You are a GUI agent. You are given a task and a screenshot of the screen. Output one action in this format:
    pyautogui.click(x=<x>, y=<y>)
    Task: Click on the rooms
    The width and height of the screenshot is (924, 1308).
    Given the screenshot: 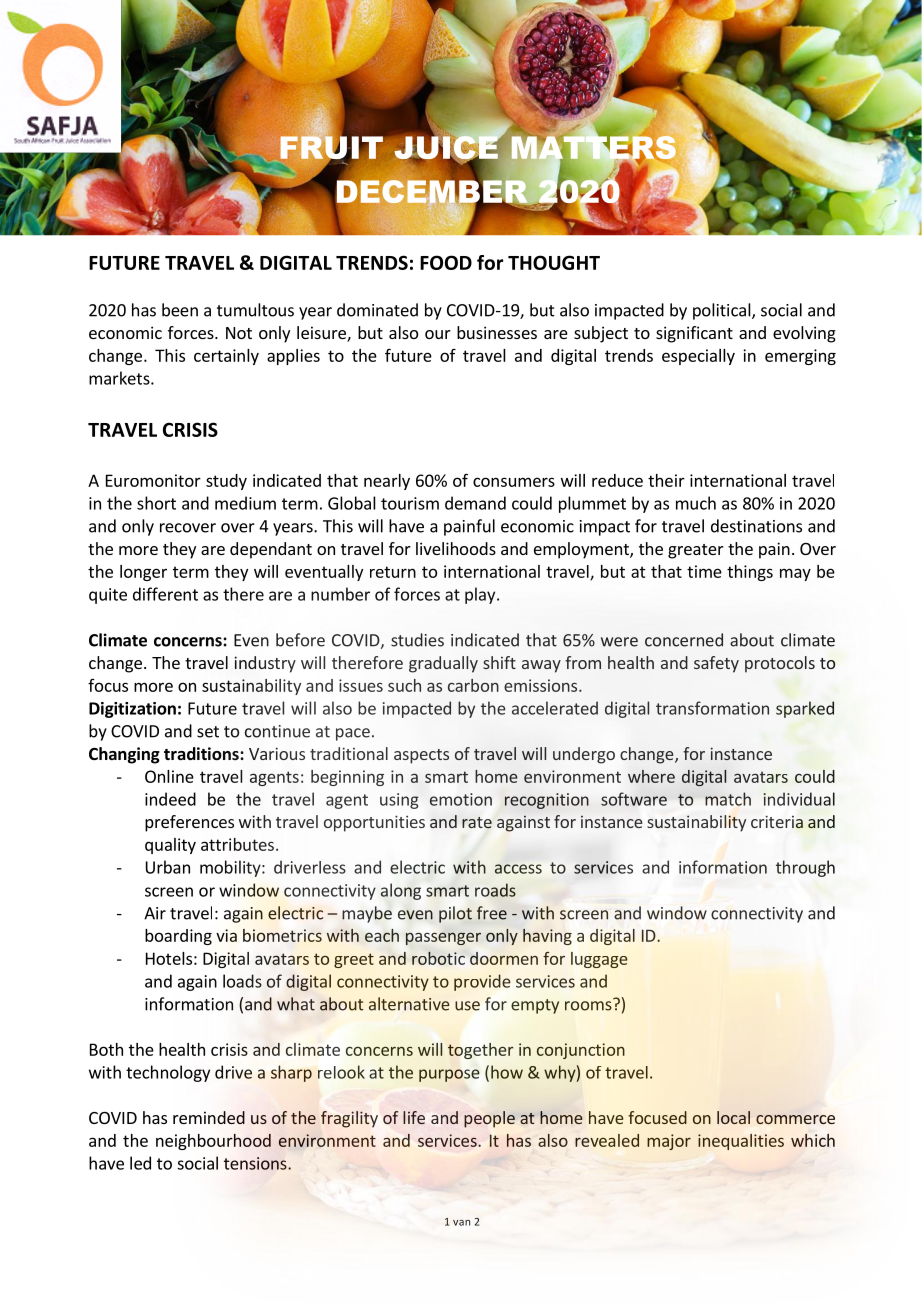 What is the action you would take?
    pyautogui.click(x=589, y=1005)
